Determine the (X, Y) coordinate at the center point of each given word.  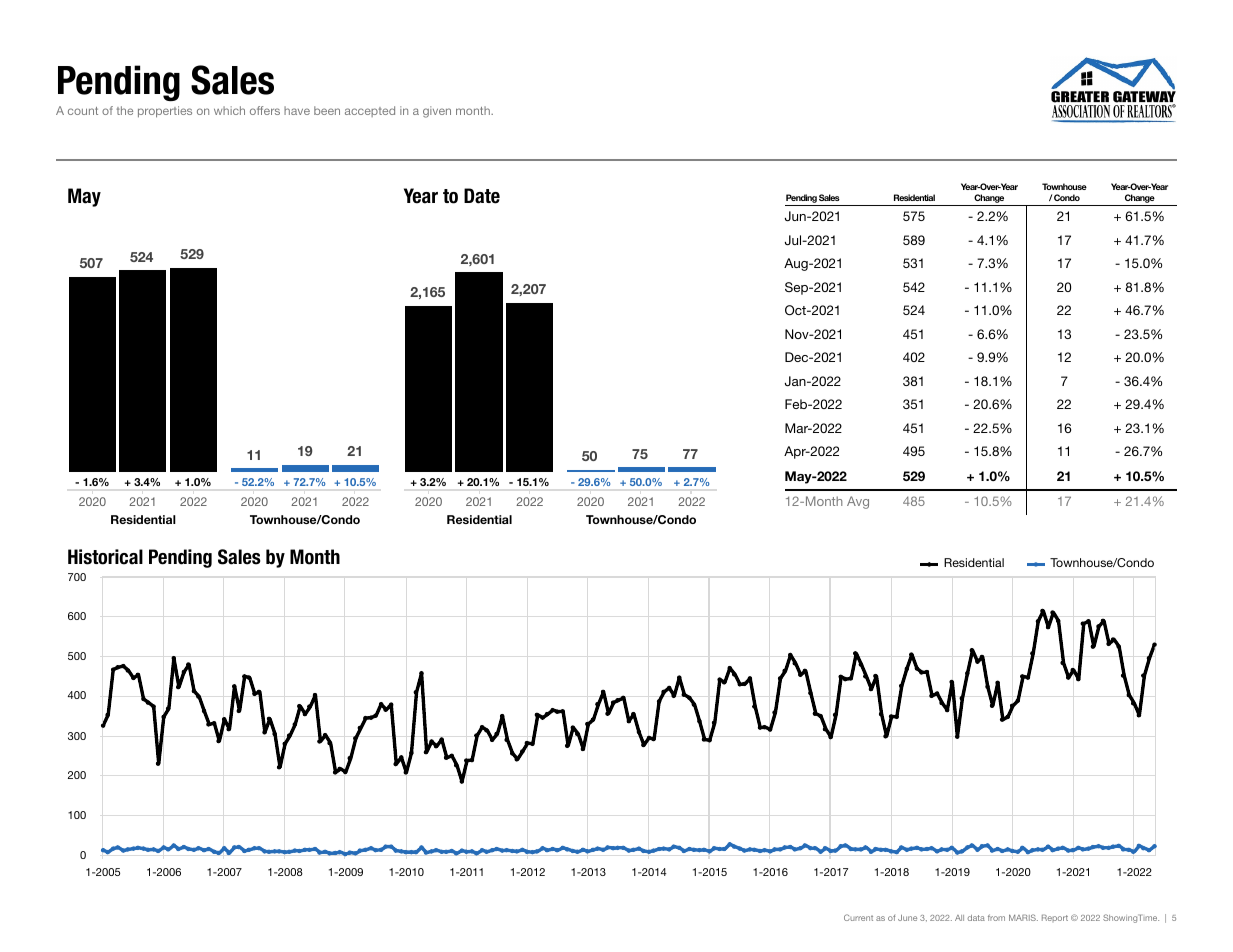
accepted (370, 111)
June (907, 918)
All (959, 918)
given (437, 112)
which (229, 110)
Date (482, 196)
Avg (858, 502)
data (976, 918)
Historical (105, 557)
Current (858, 917)
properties (165, 112)
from (996, 917)
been (327, 110)
